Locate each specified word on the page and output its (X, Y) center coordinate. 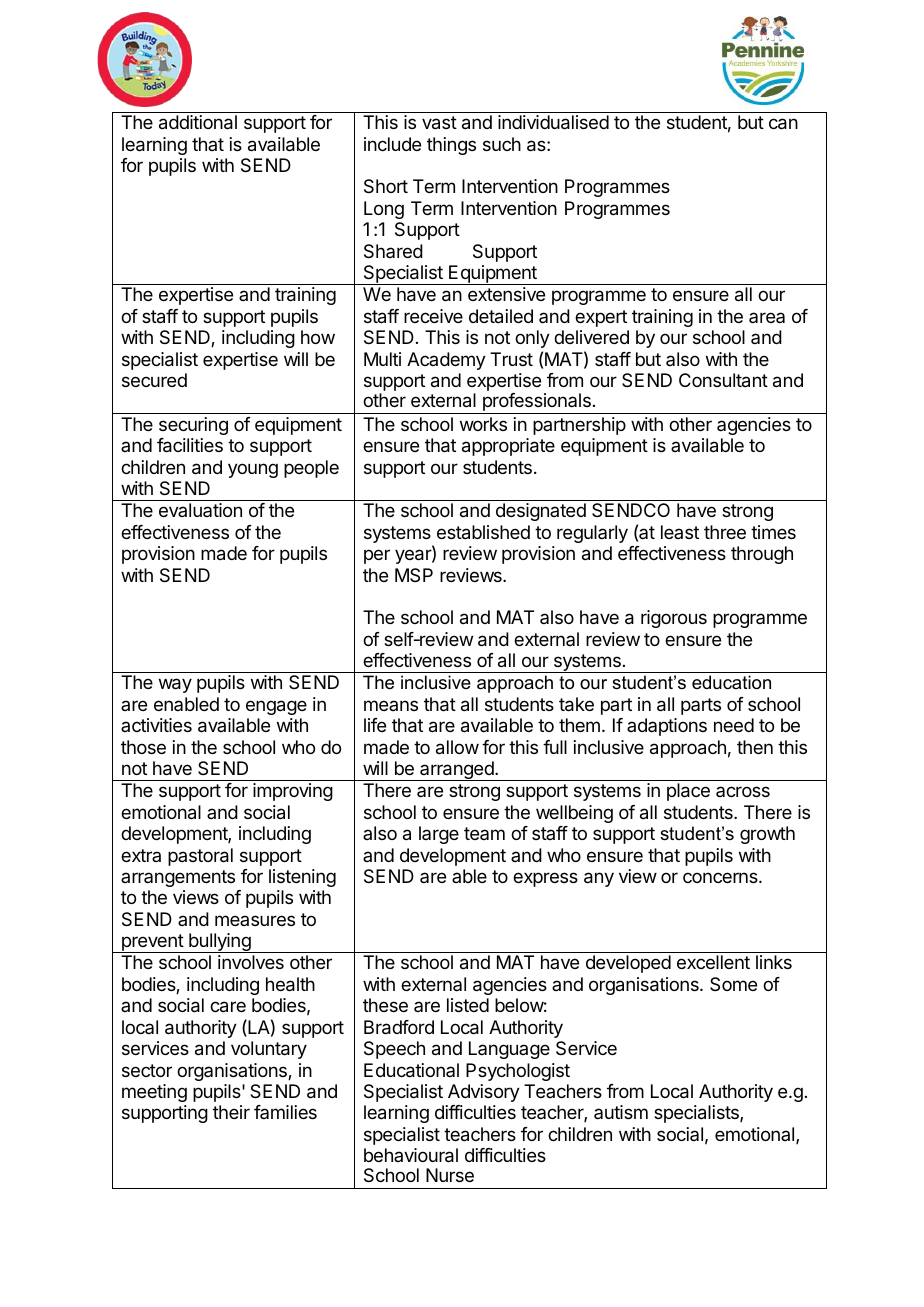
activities (156, 725)
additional (198, 122)
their (231, 1112)
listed (468, 1005)
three (725, 532)
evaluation (200, 510)
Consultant (723, 380)
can (783, 124)
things (451, 146)
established (483, 532)
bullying (220, 943)
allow (457, 747)
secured (154, 380)
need (734, 725)
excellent (713, 962)
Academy (446, 361)
